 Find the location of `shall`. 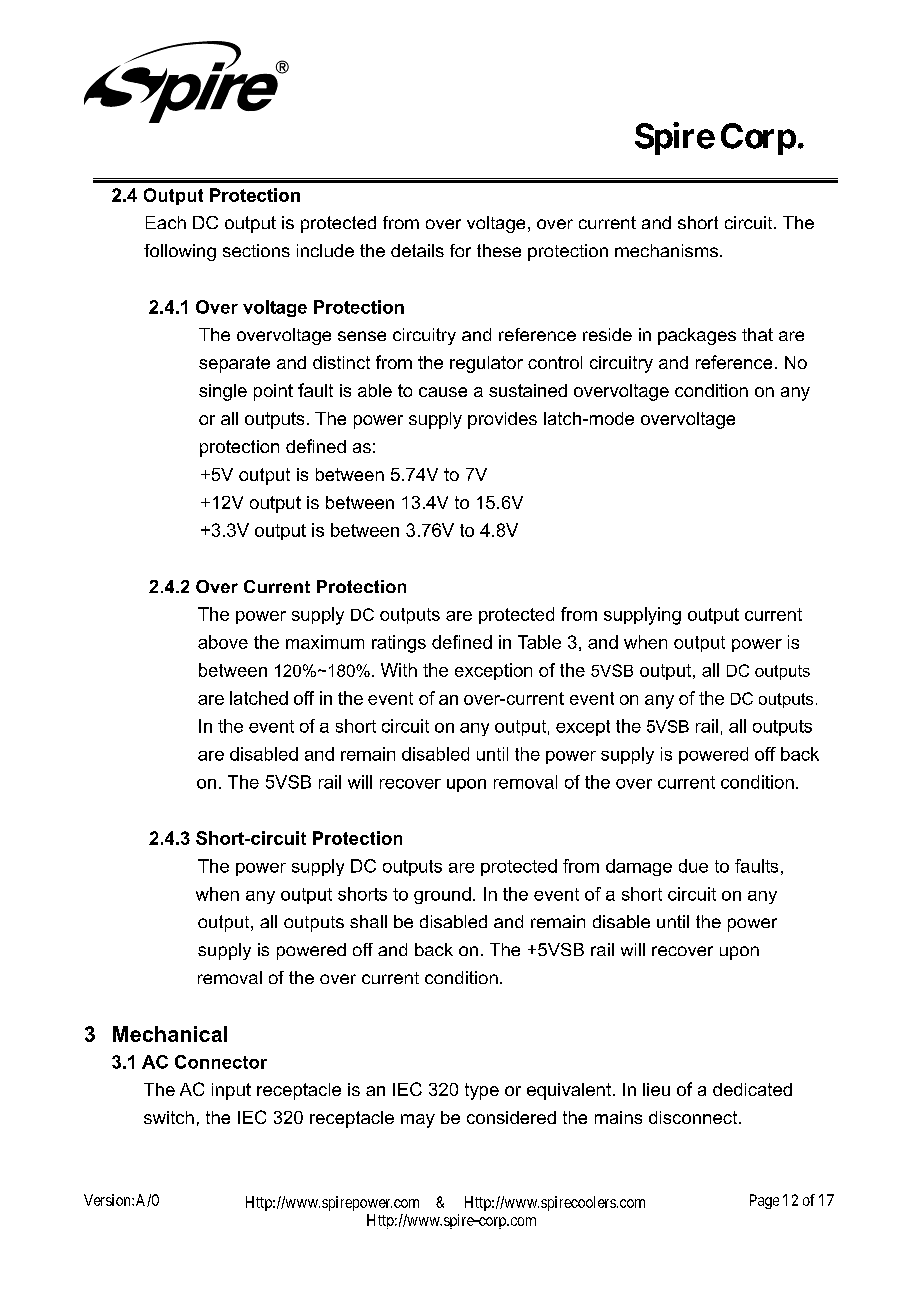

shall is located at coordinates (368, 921).
